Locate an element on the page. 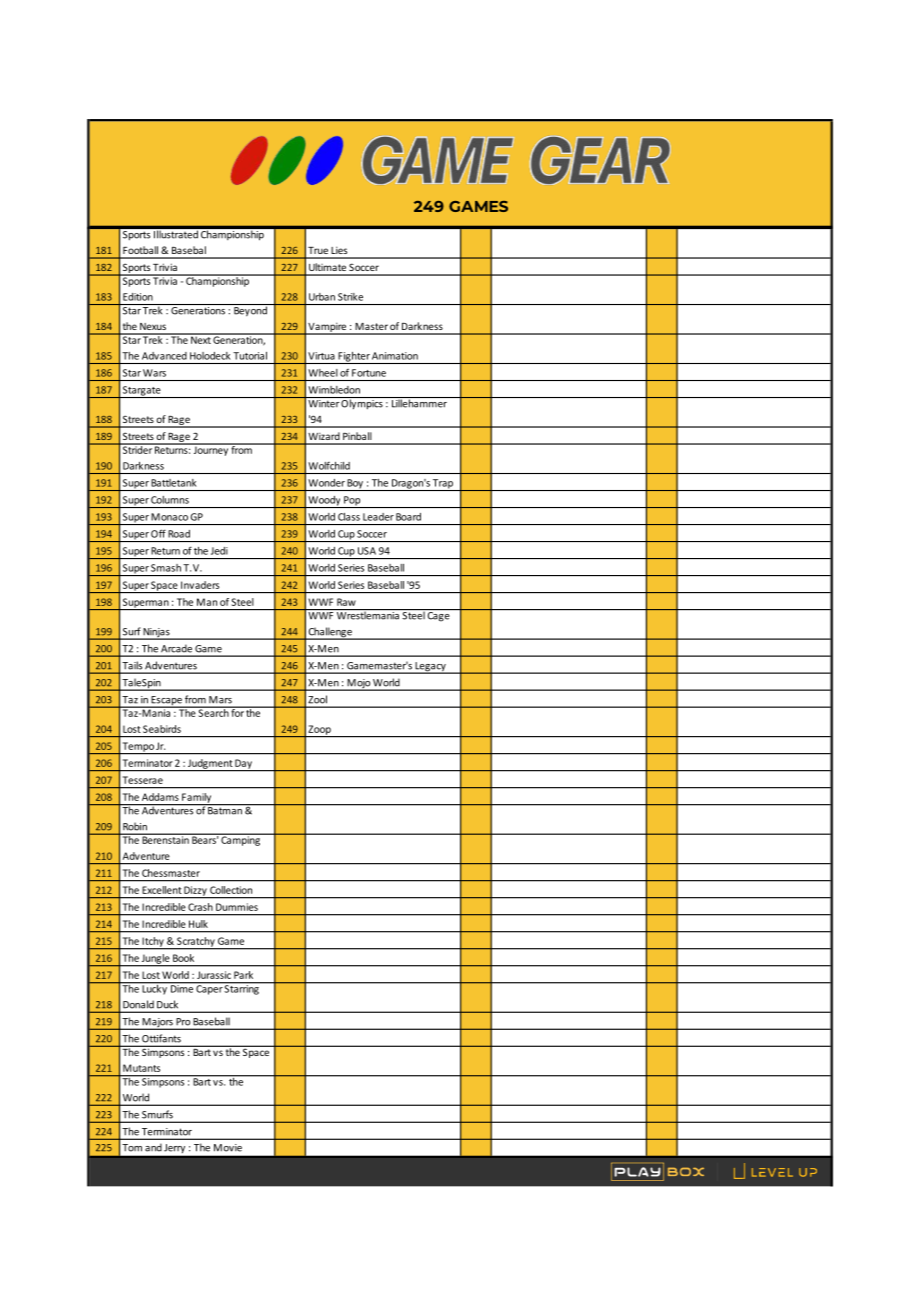 This page has height=1308, width=924. Board is located at coordinates (408, 517).
